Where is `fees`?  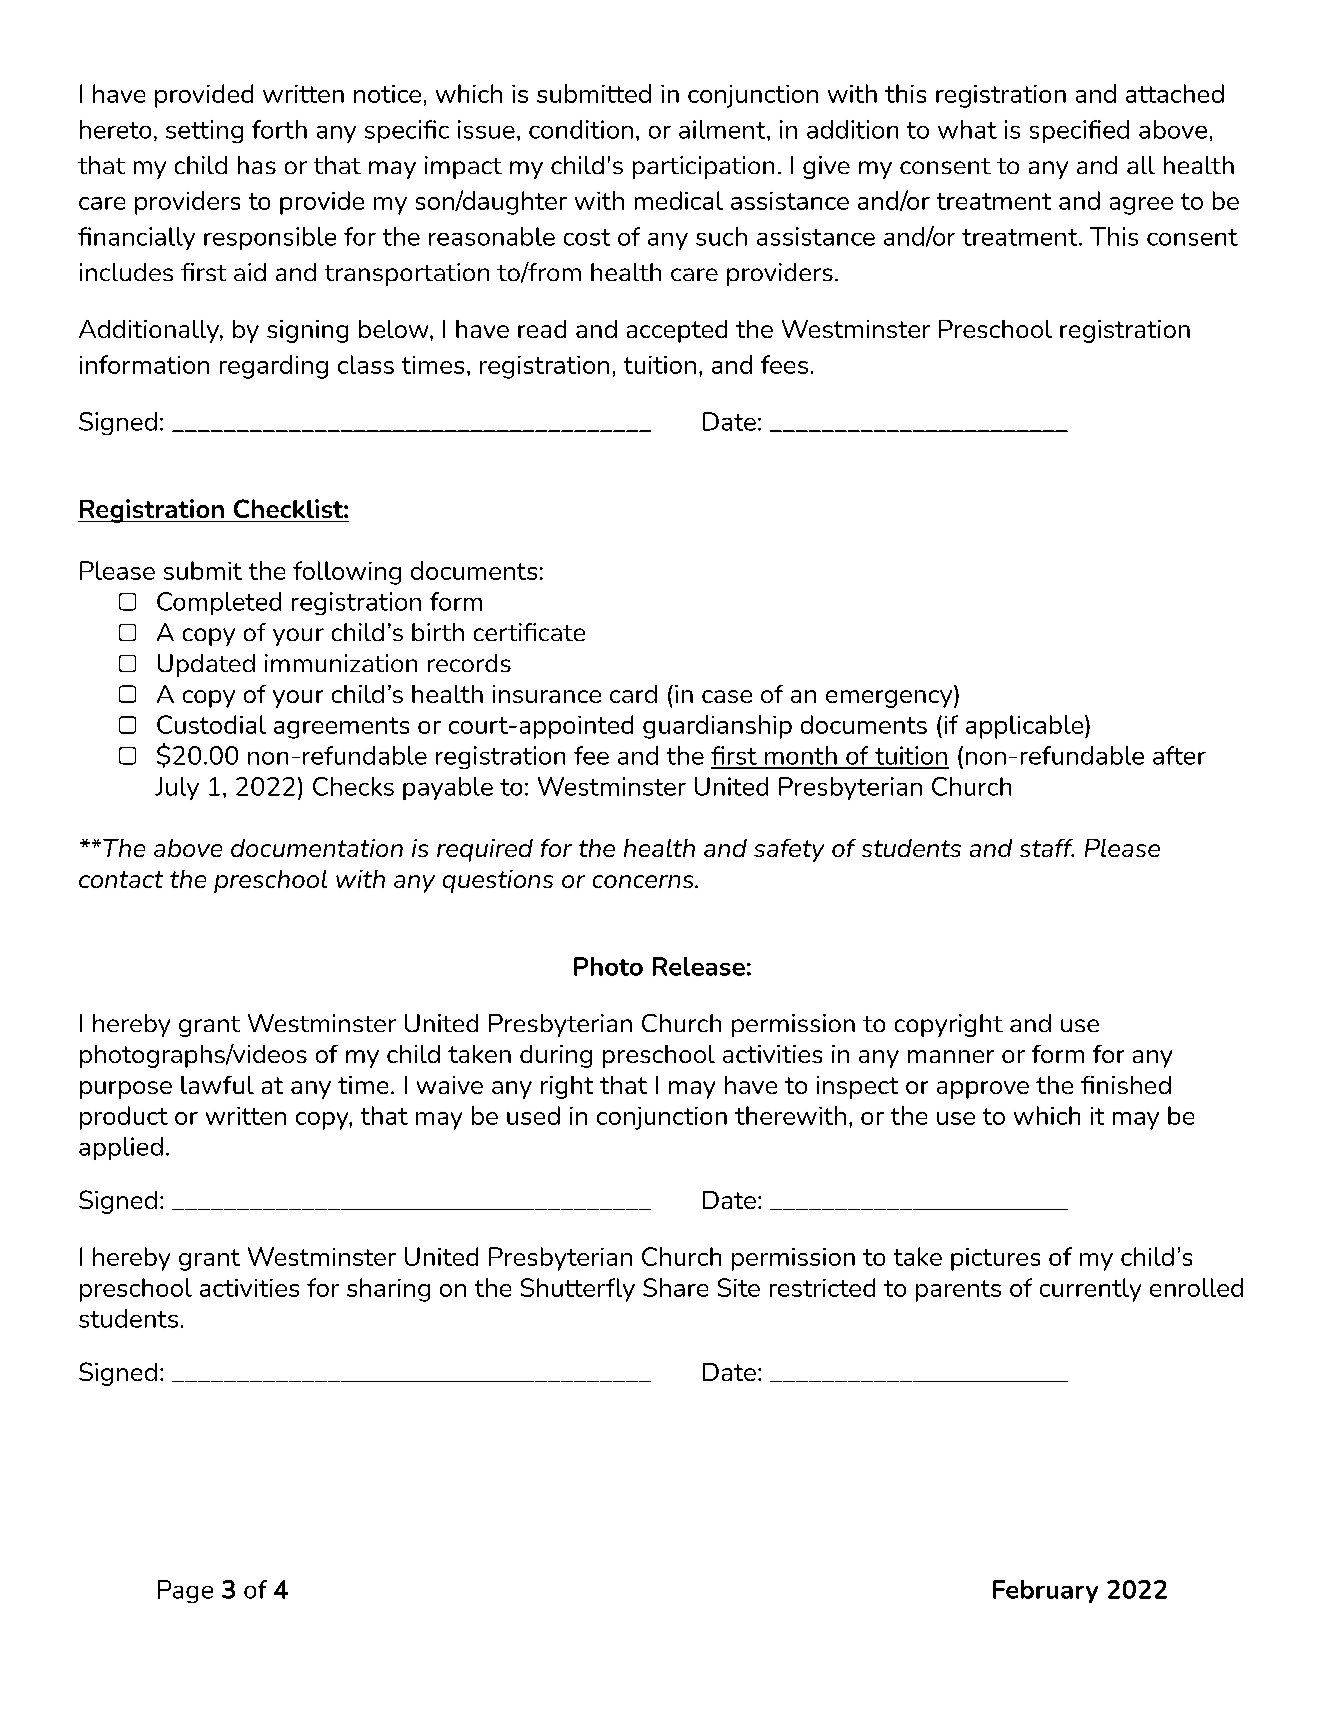
fees is located at coordinates (784, 364).
